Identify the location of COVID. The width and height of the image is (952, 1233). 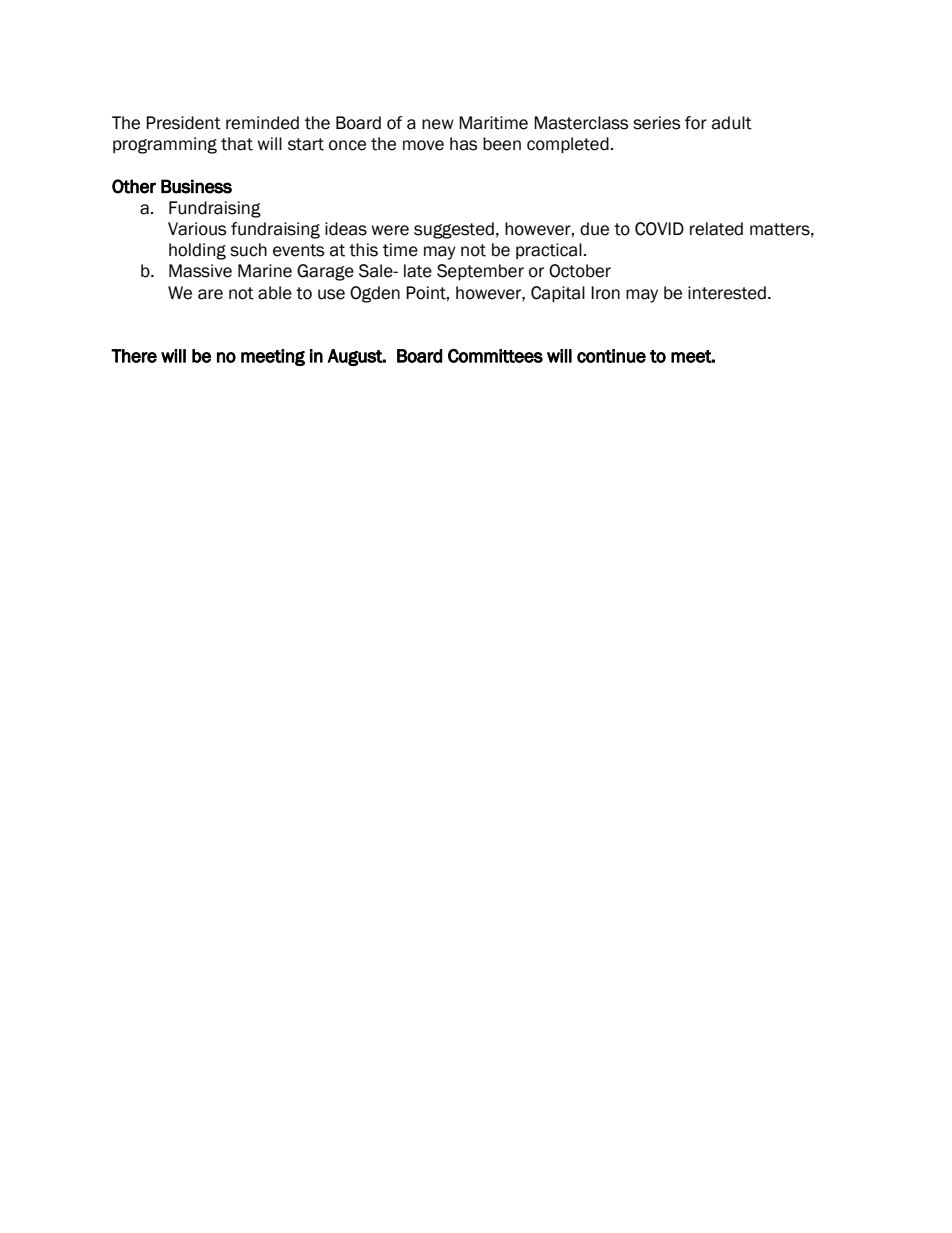
(659, 229).
